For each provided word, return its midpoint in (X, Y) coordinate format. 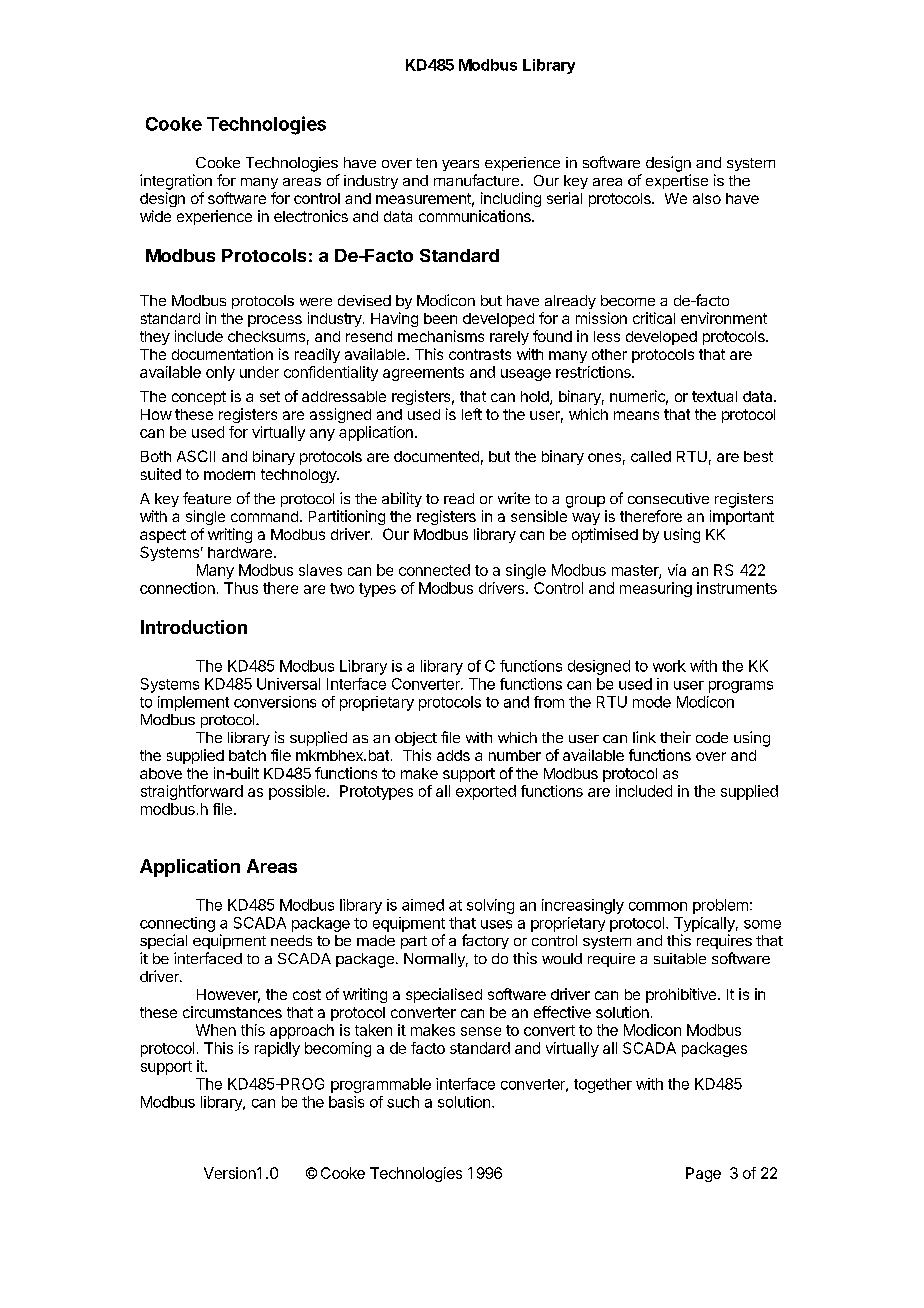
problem (720, 906)
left (472, 414)
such (403, 1102)
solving (490, 906)
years (460, 165)
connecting (177, 924)
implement (193, 703)
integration (176, 182)
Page (703, 1174)
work (669, 666)
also (707, 198)
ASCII (196, 456)
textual (714, 396)
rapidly (277, 1049)
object (416, 739)
